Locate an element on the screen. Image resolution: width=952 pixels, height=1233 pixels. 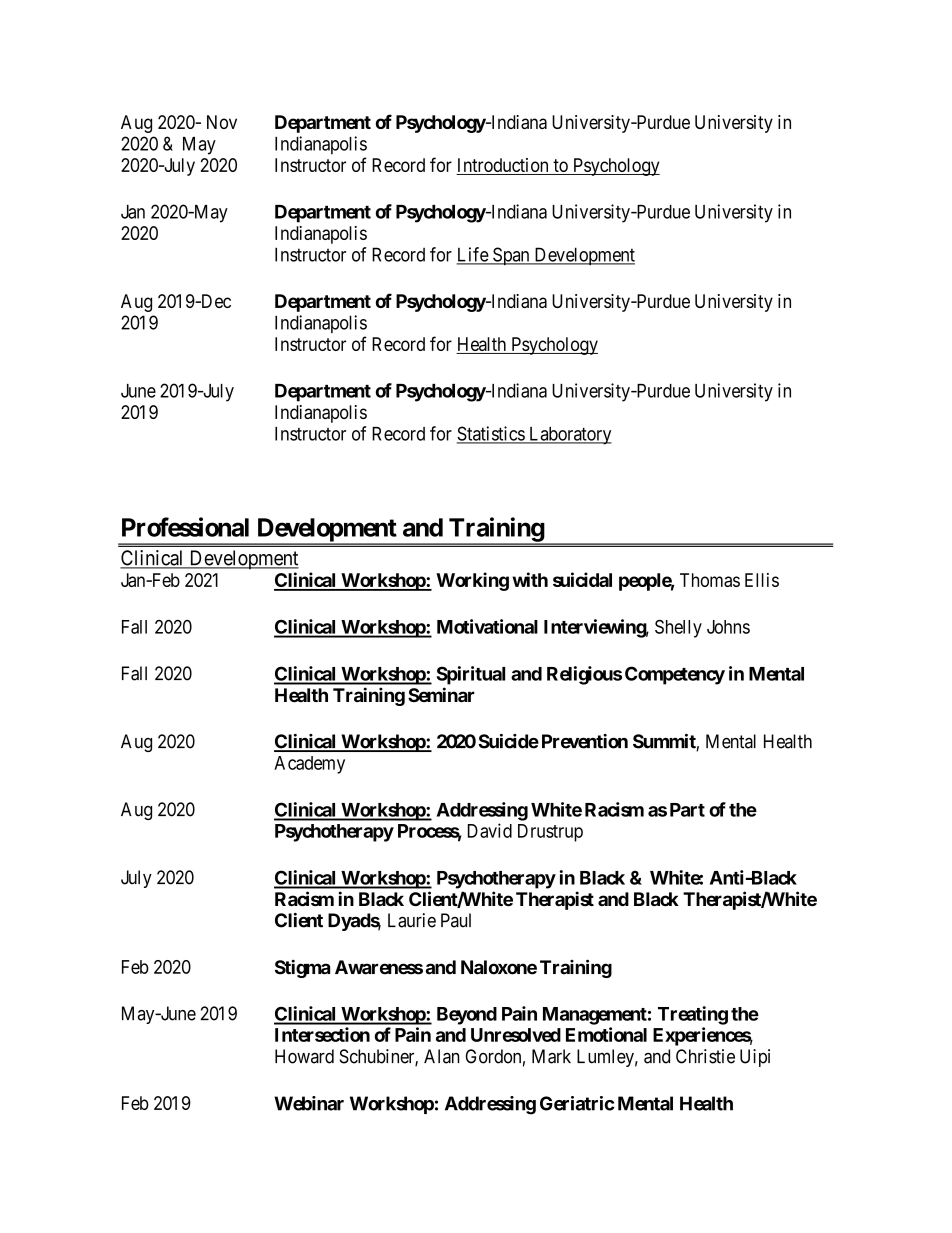
Life is located at coordinates (473, 255).
